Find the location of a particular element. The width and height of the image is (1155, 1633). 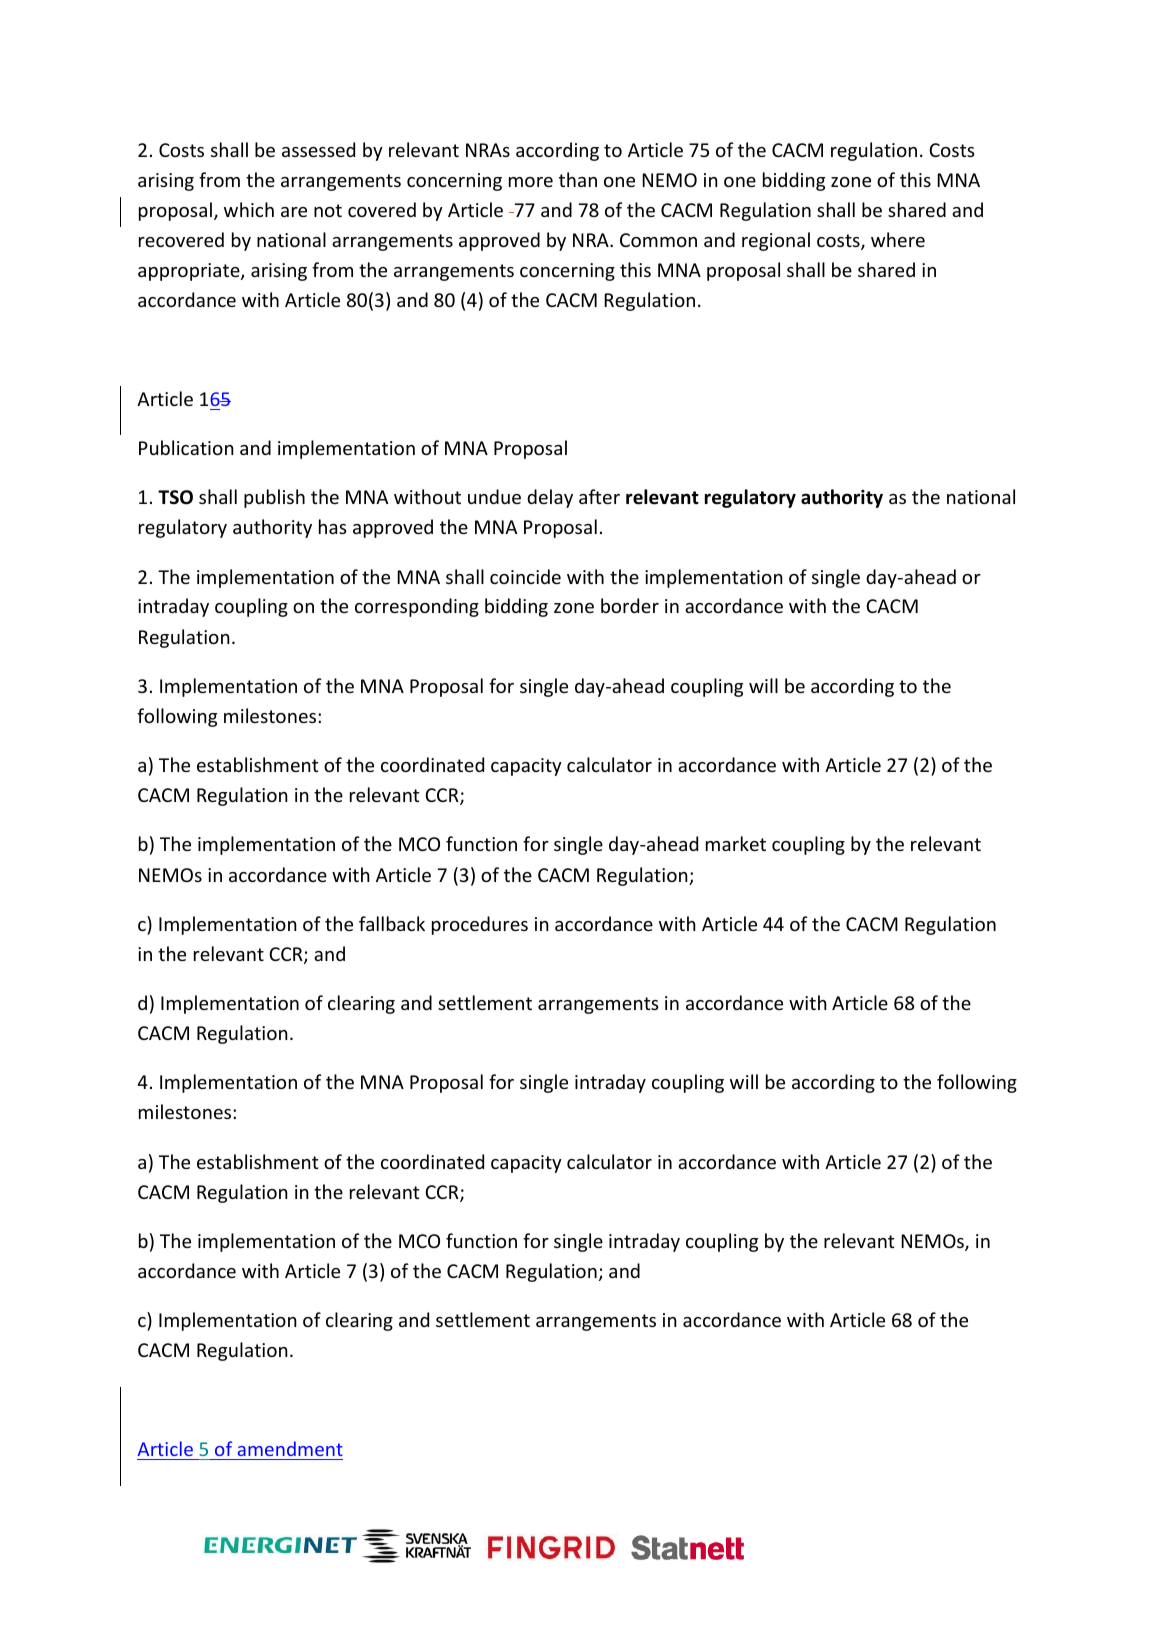

border is located at coordinates (630, 605).
